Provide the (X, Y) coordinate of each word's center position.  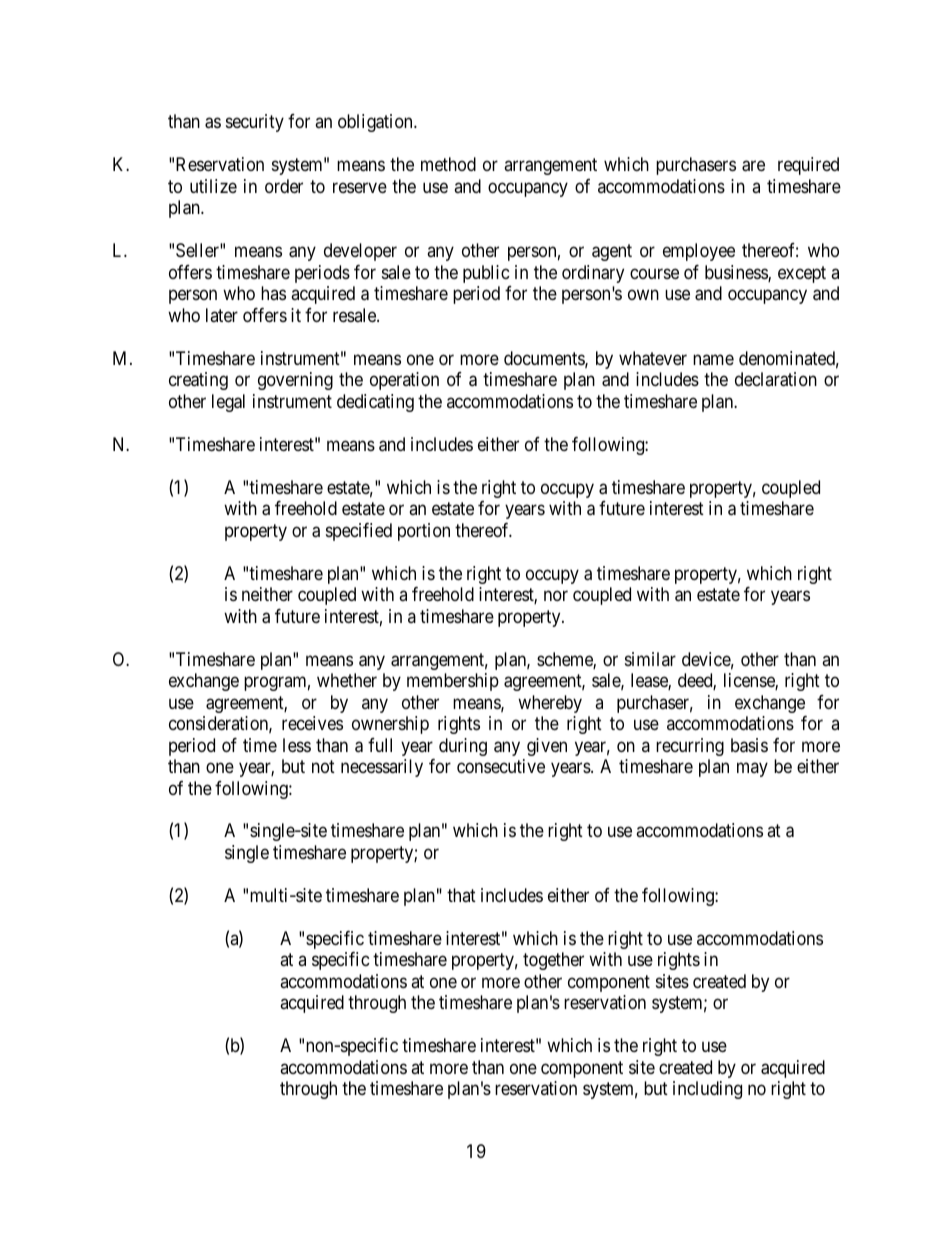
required (808, 166)
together (553, 961)
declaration (776, 379)
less (297, 745)
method (448, 164)
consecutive (501, 766)
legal (228, 403)
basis (749, 745)
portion (424, 532)
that (461, 895)
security (255, 123)
